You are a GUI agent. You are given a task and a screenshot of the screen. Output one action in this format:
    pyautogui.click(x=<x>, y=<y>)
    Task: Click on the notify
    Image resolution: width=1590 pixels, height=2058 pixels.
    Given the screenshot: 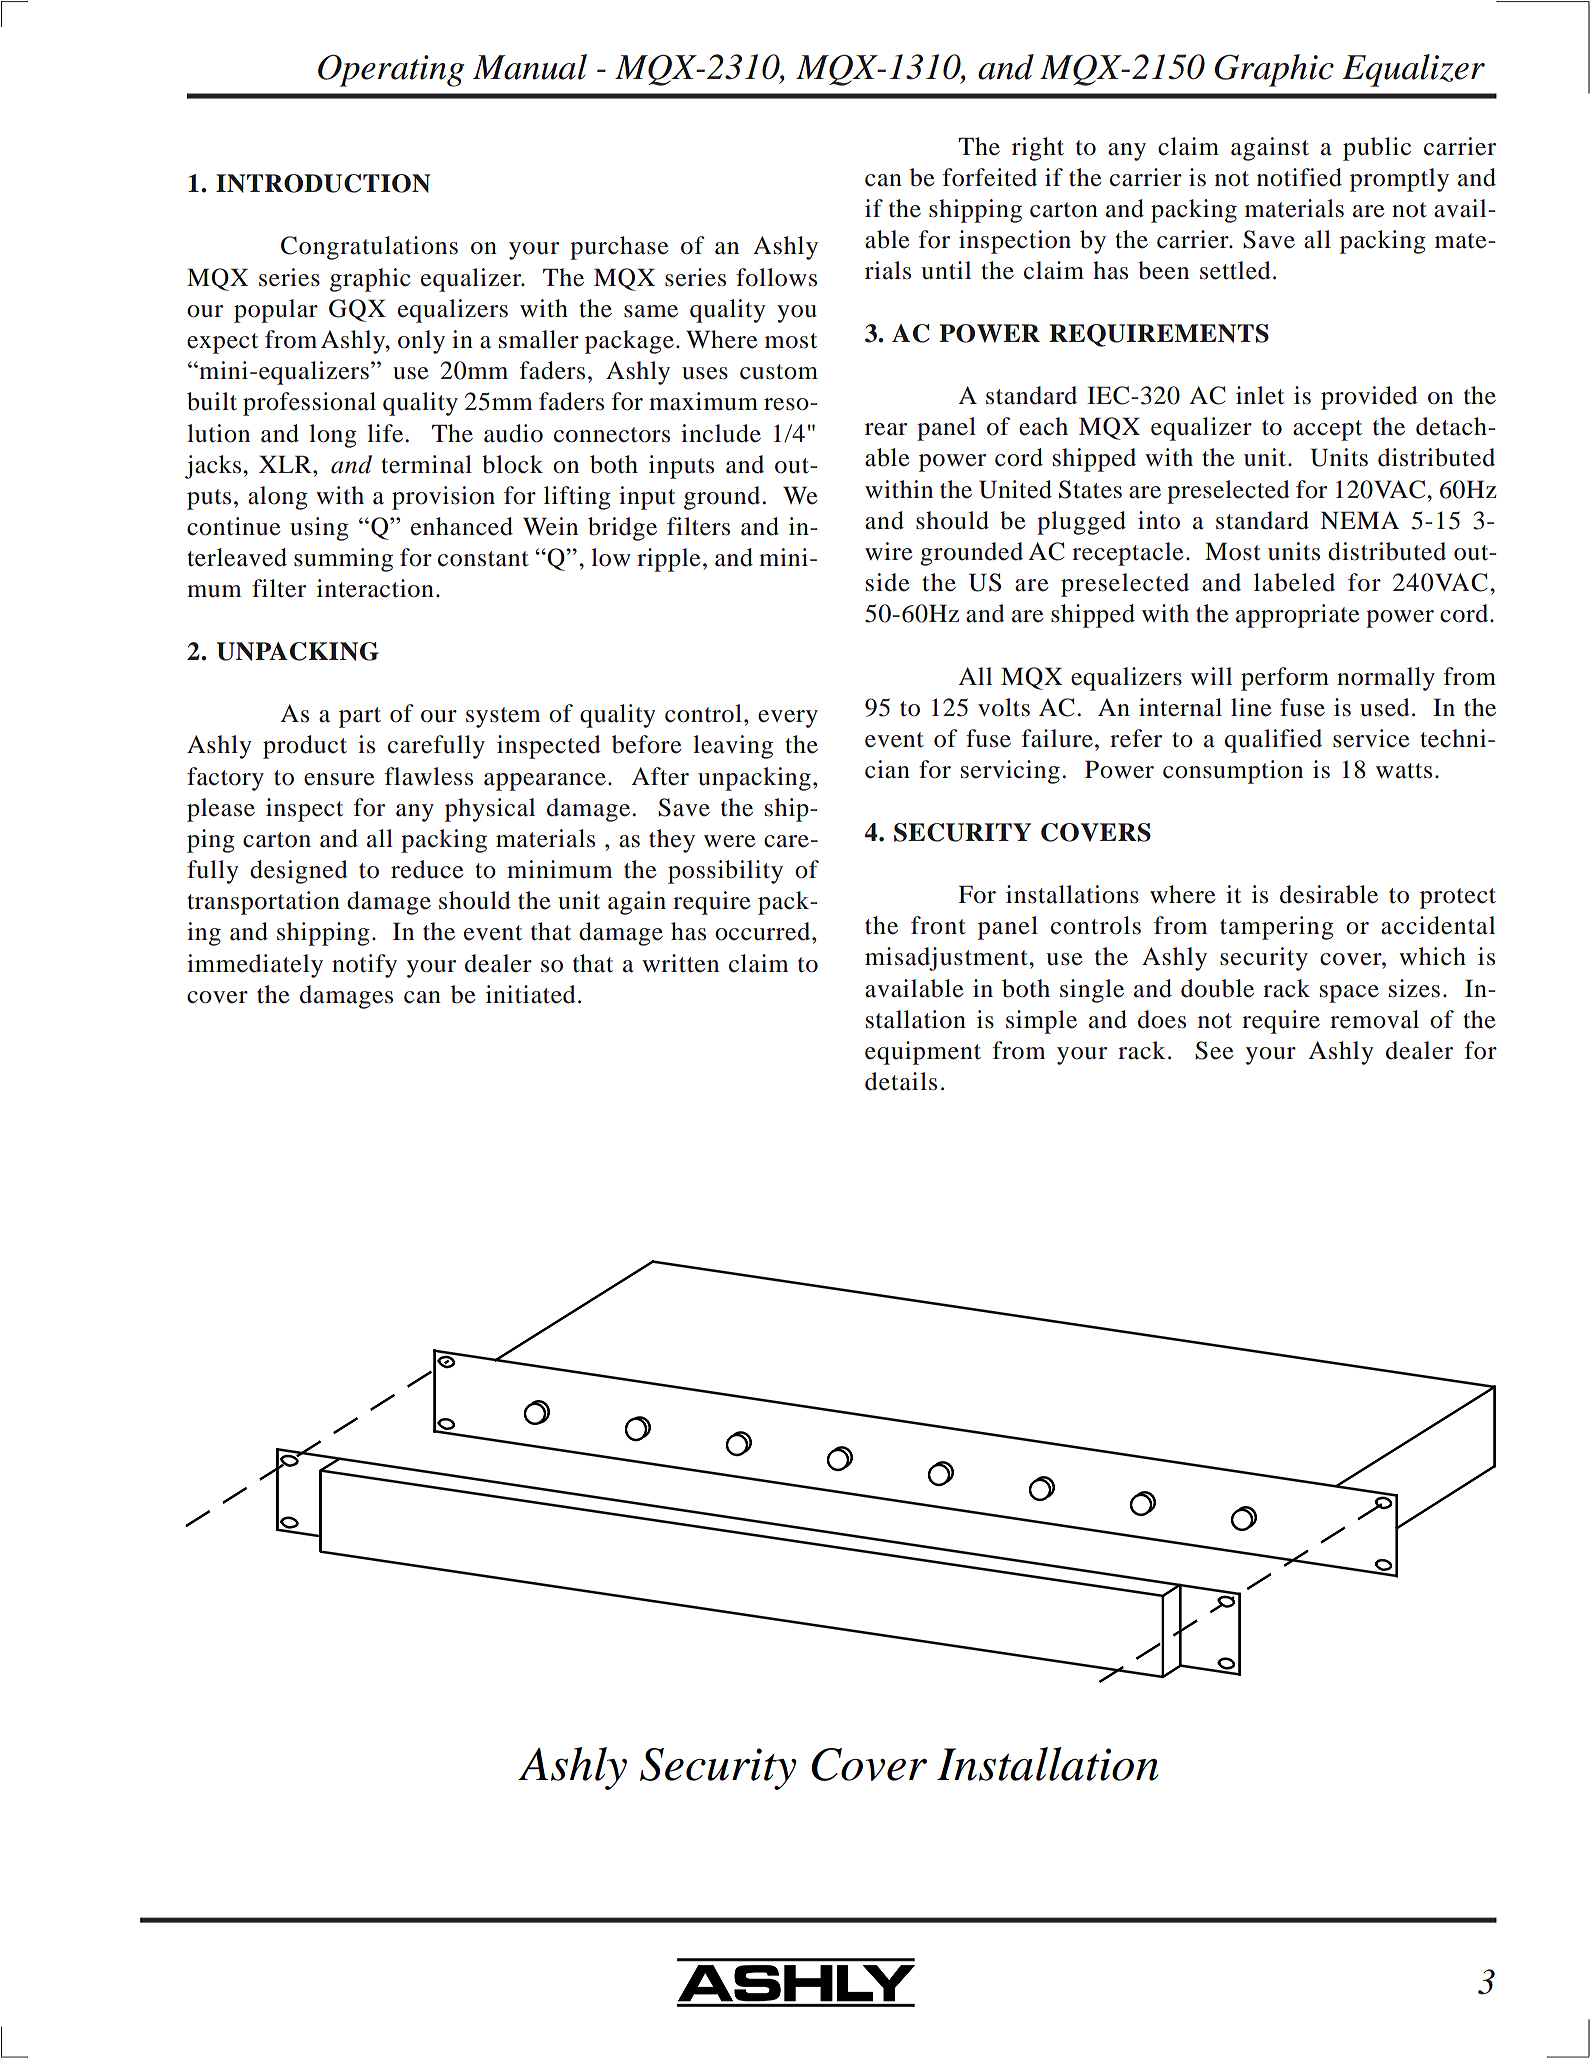 What is the action you would take?
    pyautogui.click(x=364, y=966)
